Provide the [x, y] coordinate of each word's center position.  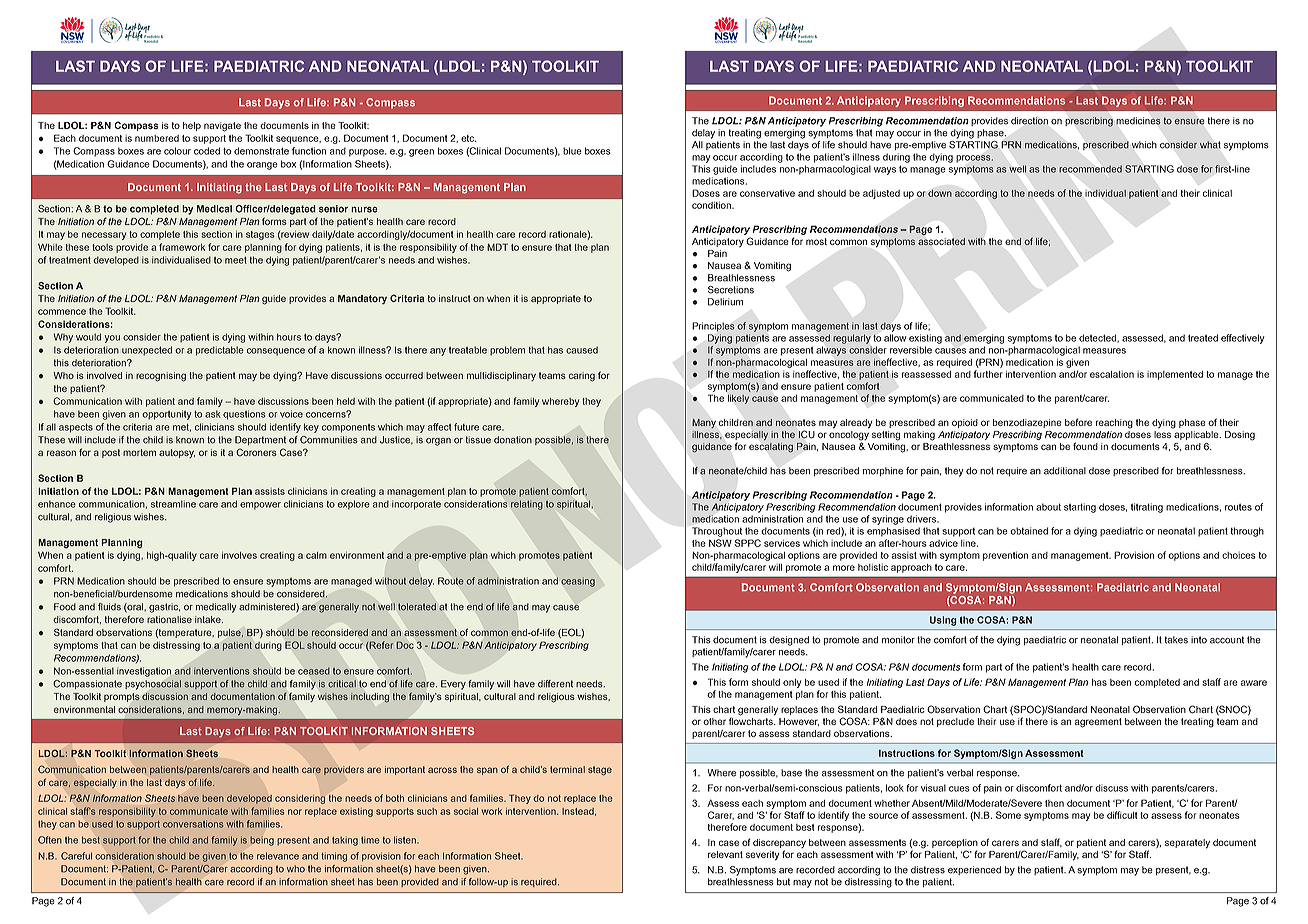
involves [239, 555]
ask [213, 414]
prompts [122, 697]
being [262, 841]
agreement [1098, 723]
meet [236, 260]
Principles [713, 327]
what [1210, 145]
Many [704, 423]
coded [207, 151]
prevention [1005, 556]
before [1078, 422]
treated [1203, 338]
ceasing [578, 582]
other [714, 721]
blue [572, 151]
